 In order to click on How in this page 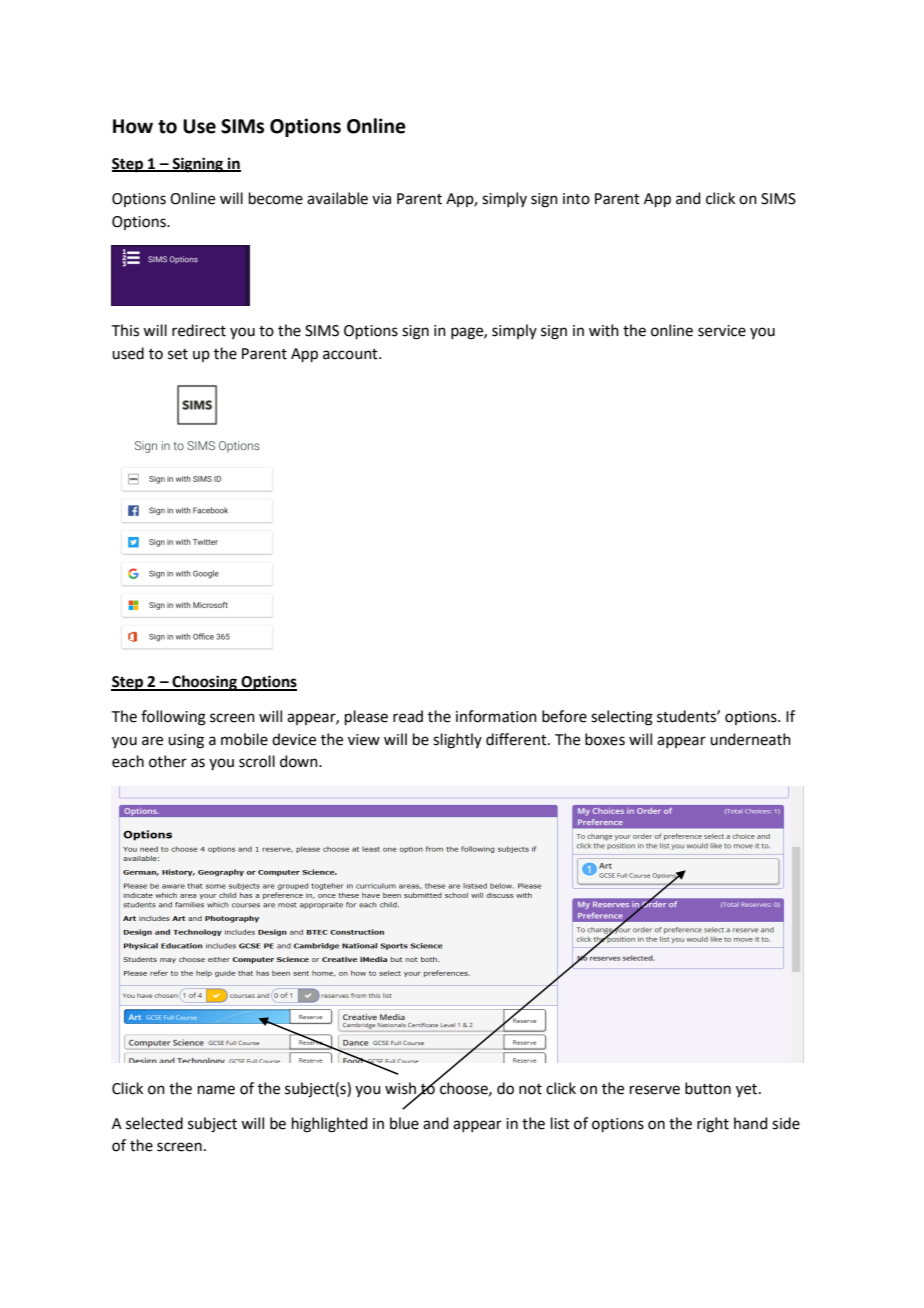, I will do `click(133, 126)`.
